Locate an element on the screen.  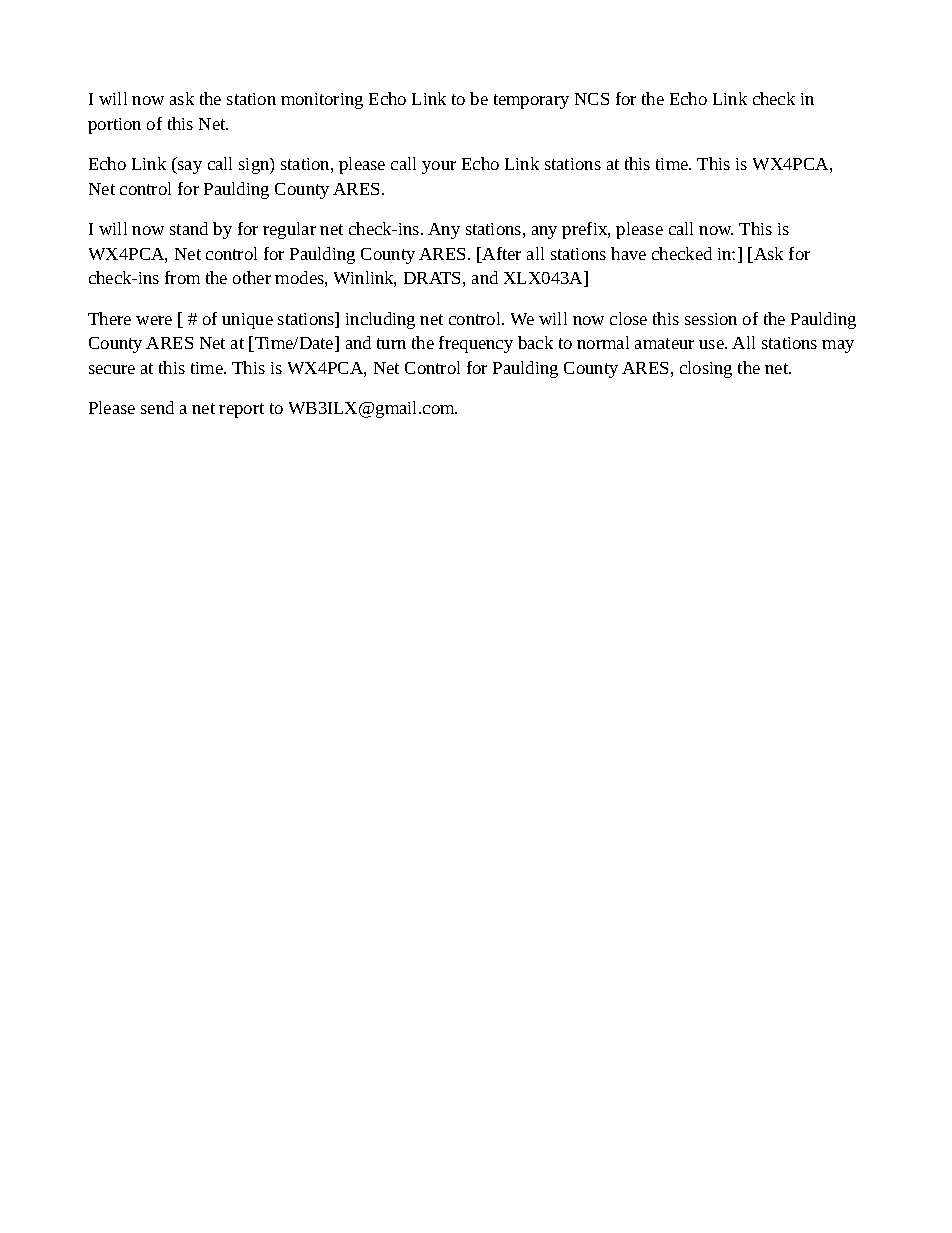
stand is located at coordinates (189, 228).
